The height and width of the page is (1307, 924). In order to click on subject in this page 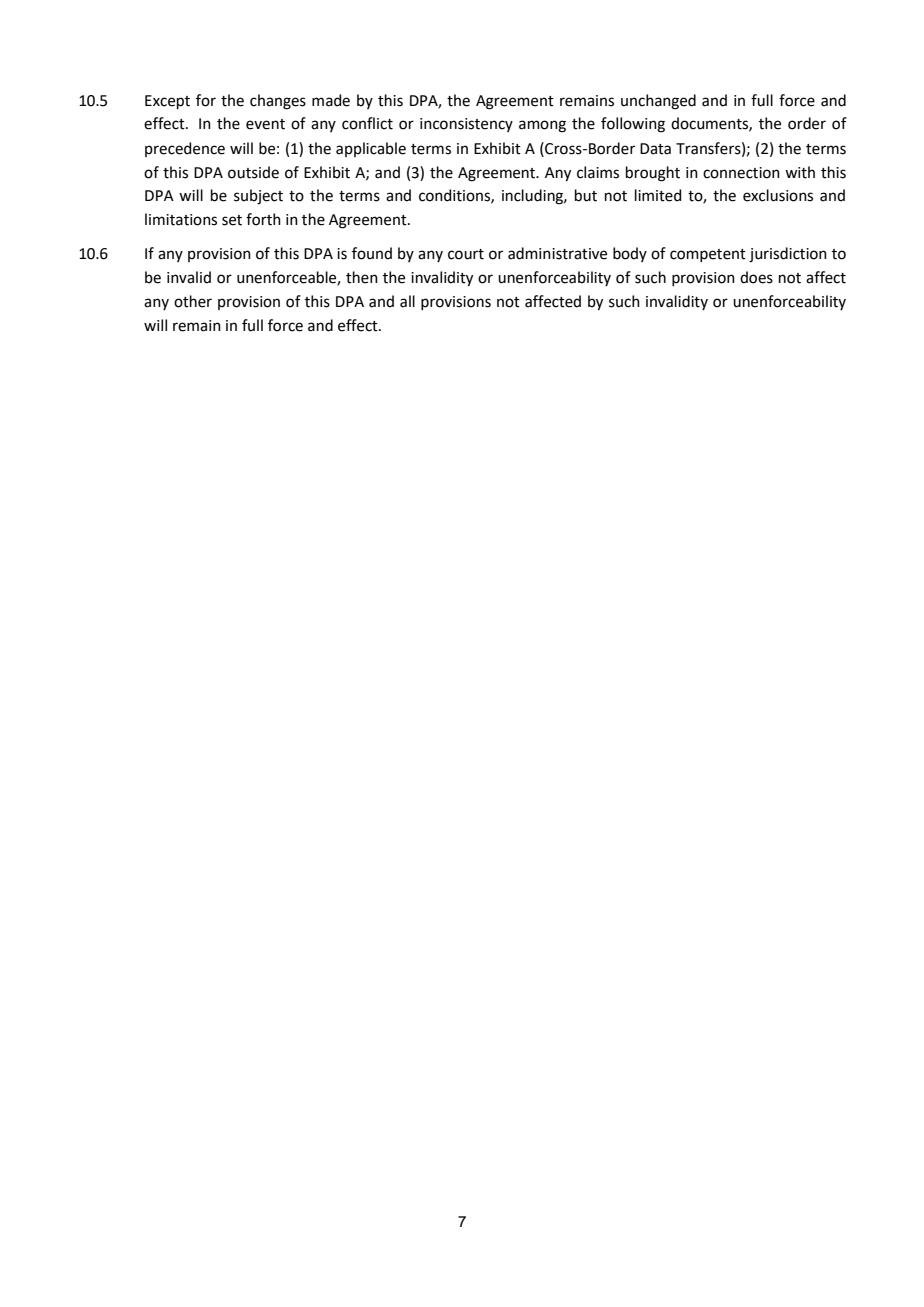, I will do `click(258, 197)`.
